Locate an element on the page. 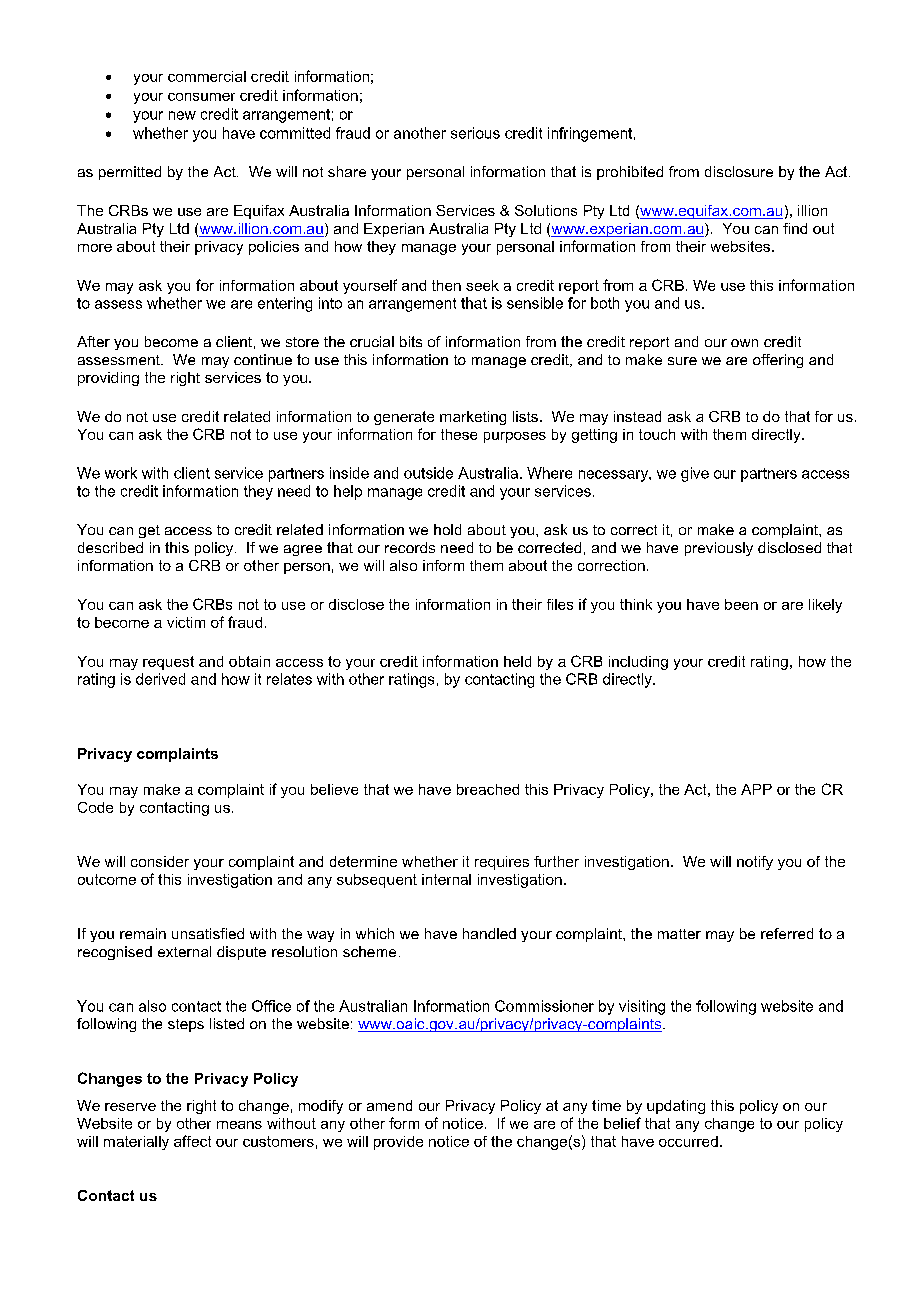 The height and width of the image is (1308, 924). give is located at coordinates (695, 474).
